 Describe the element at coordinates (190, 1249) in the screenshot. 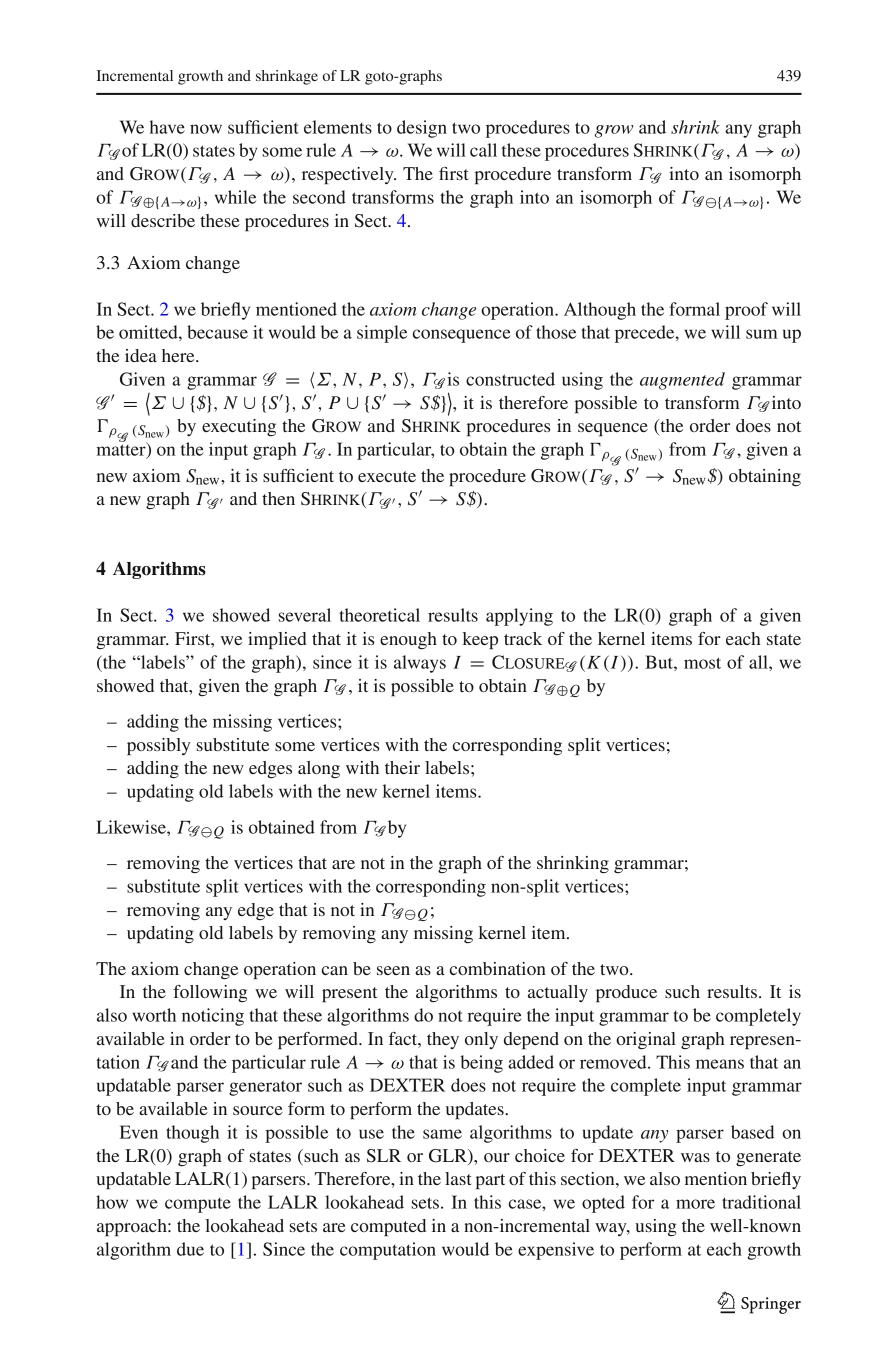

I see `due` at that location.
